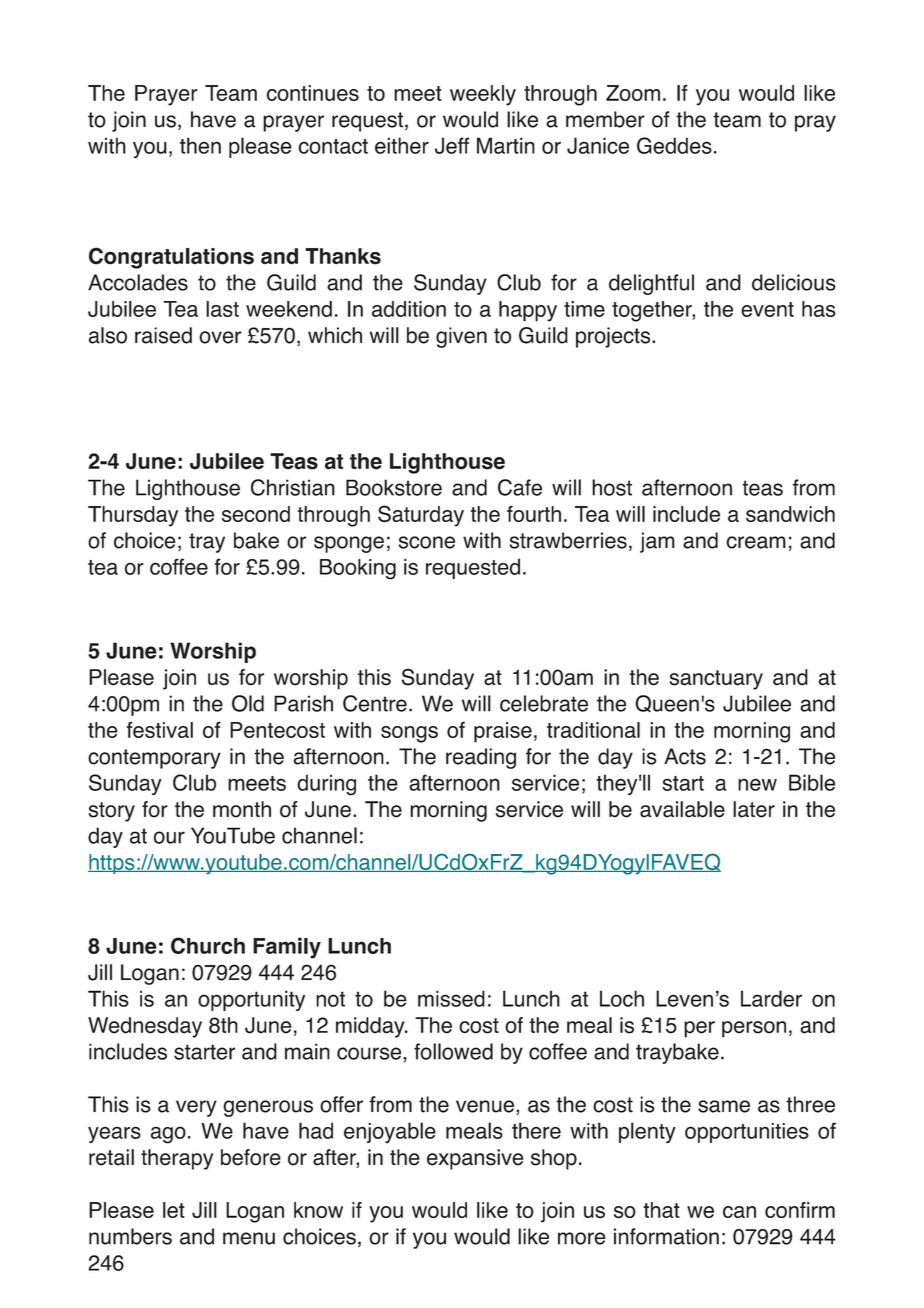 The image size is (924, 1308). What do you see at coordinates (475, 1159) in the page?
I see `expansive` at bounding box center [475, 1159].
